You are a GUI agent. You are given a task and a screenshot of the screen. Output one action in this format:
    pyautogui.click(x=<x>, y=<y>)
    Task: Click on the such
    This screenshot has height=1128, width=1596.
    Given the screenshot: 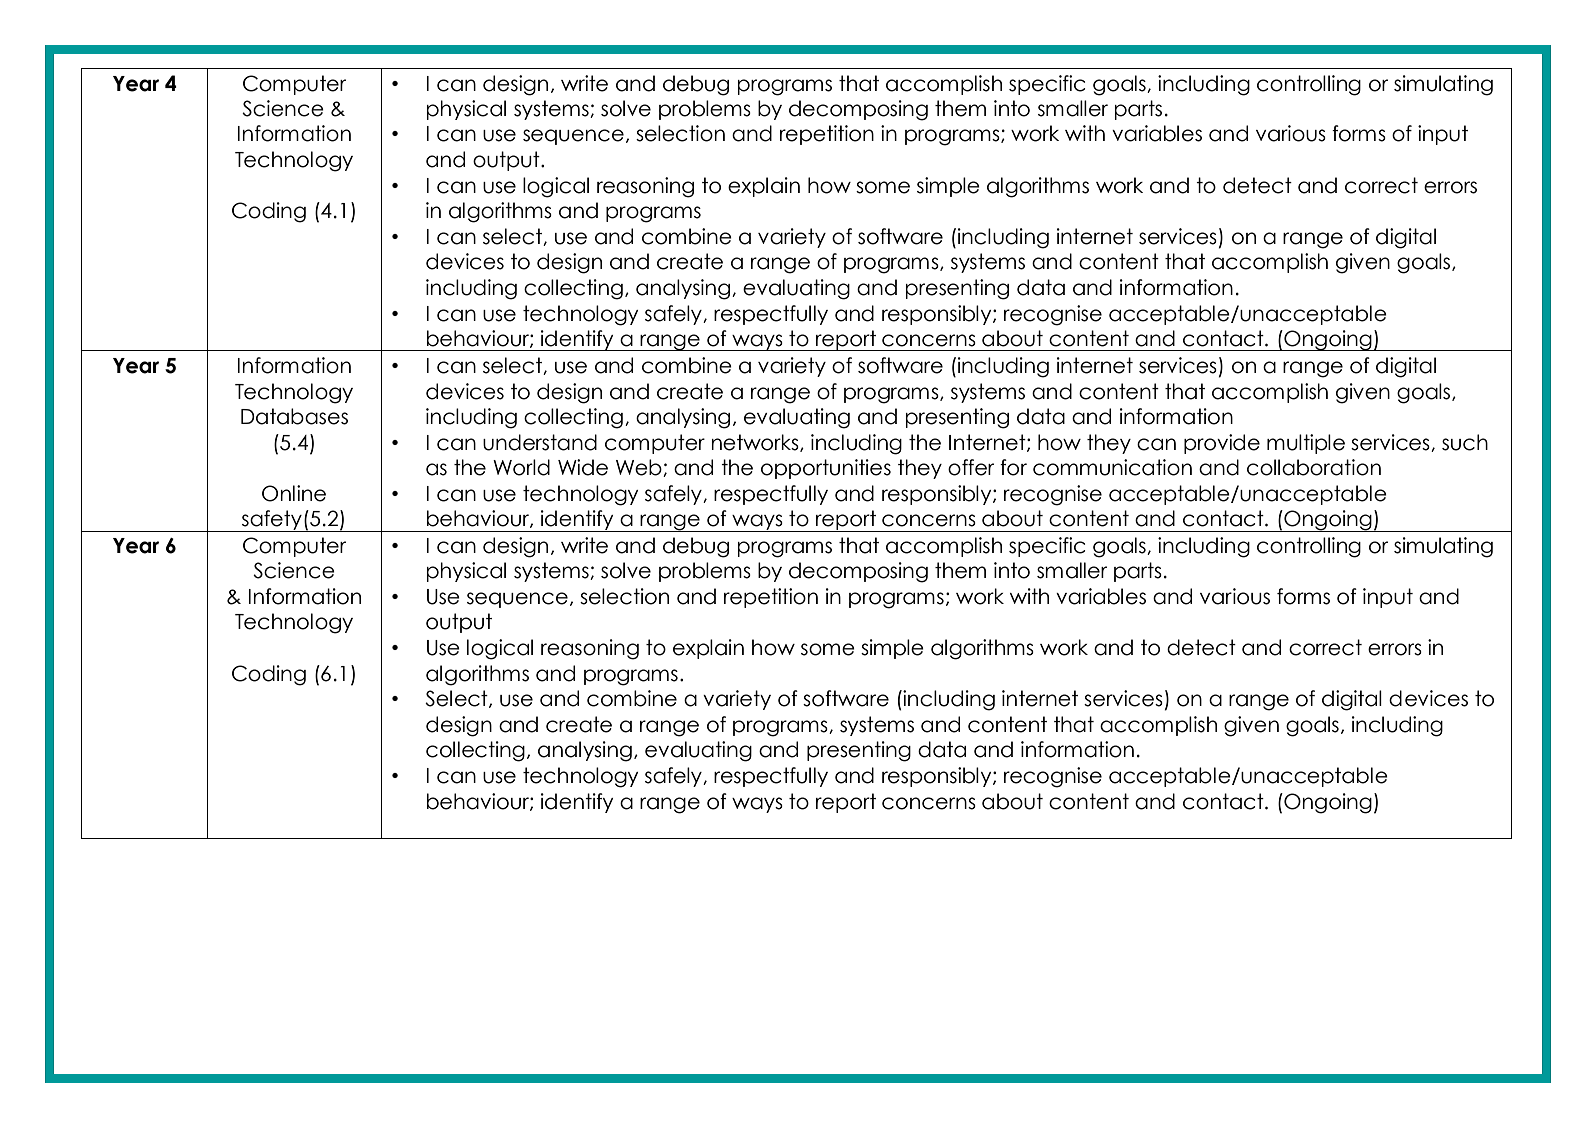 What is the action you would take?
    pyautogui.click(x=1465, y=442)
